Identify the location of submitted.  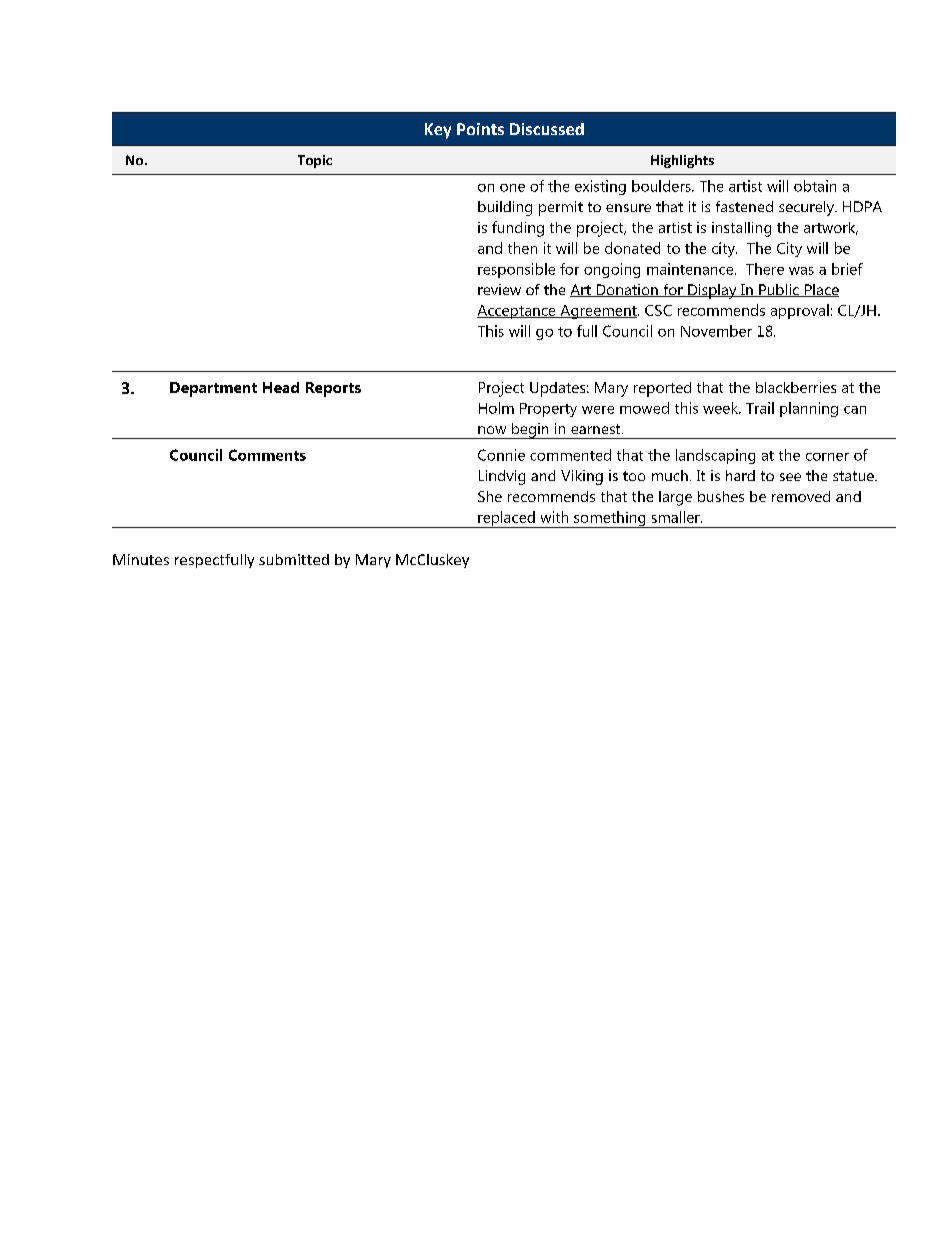
(294, 559).
